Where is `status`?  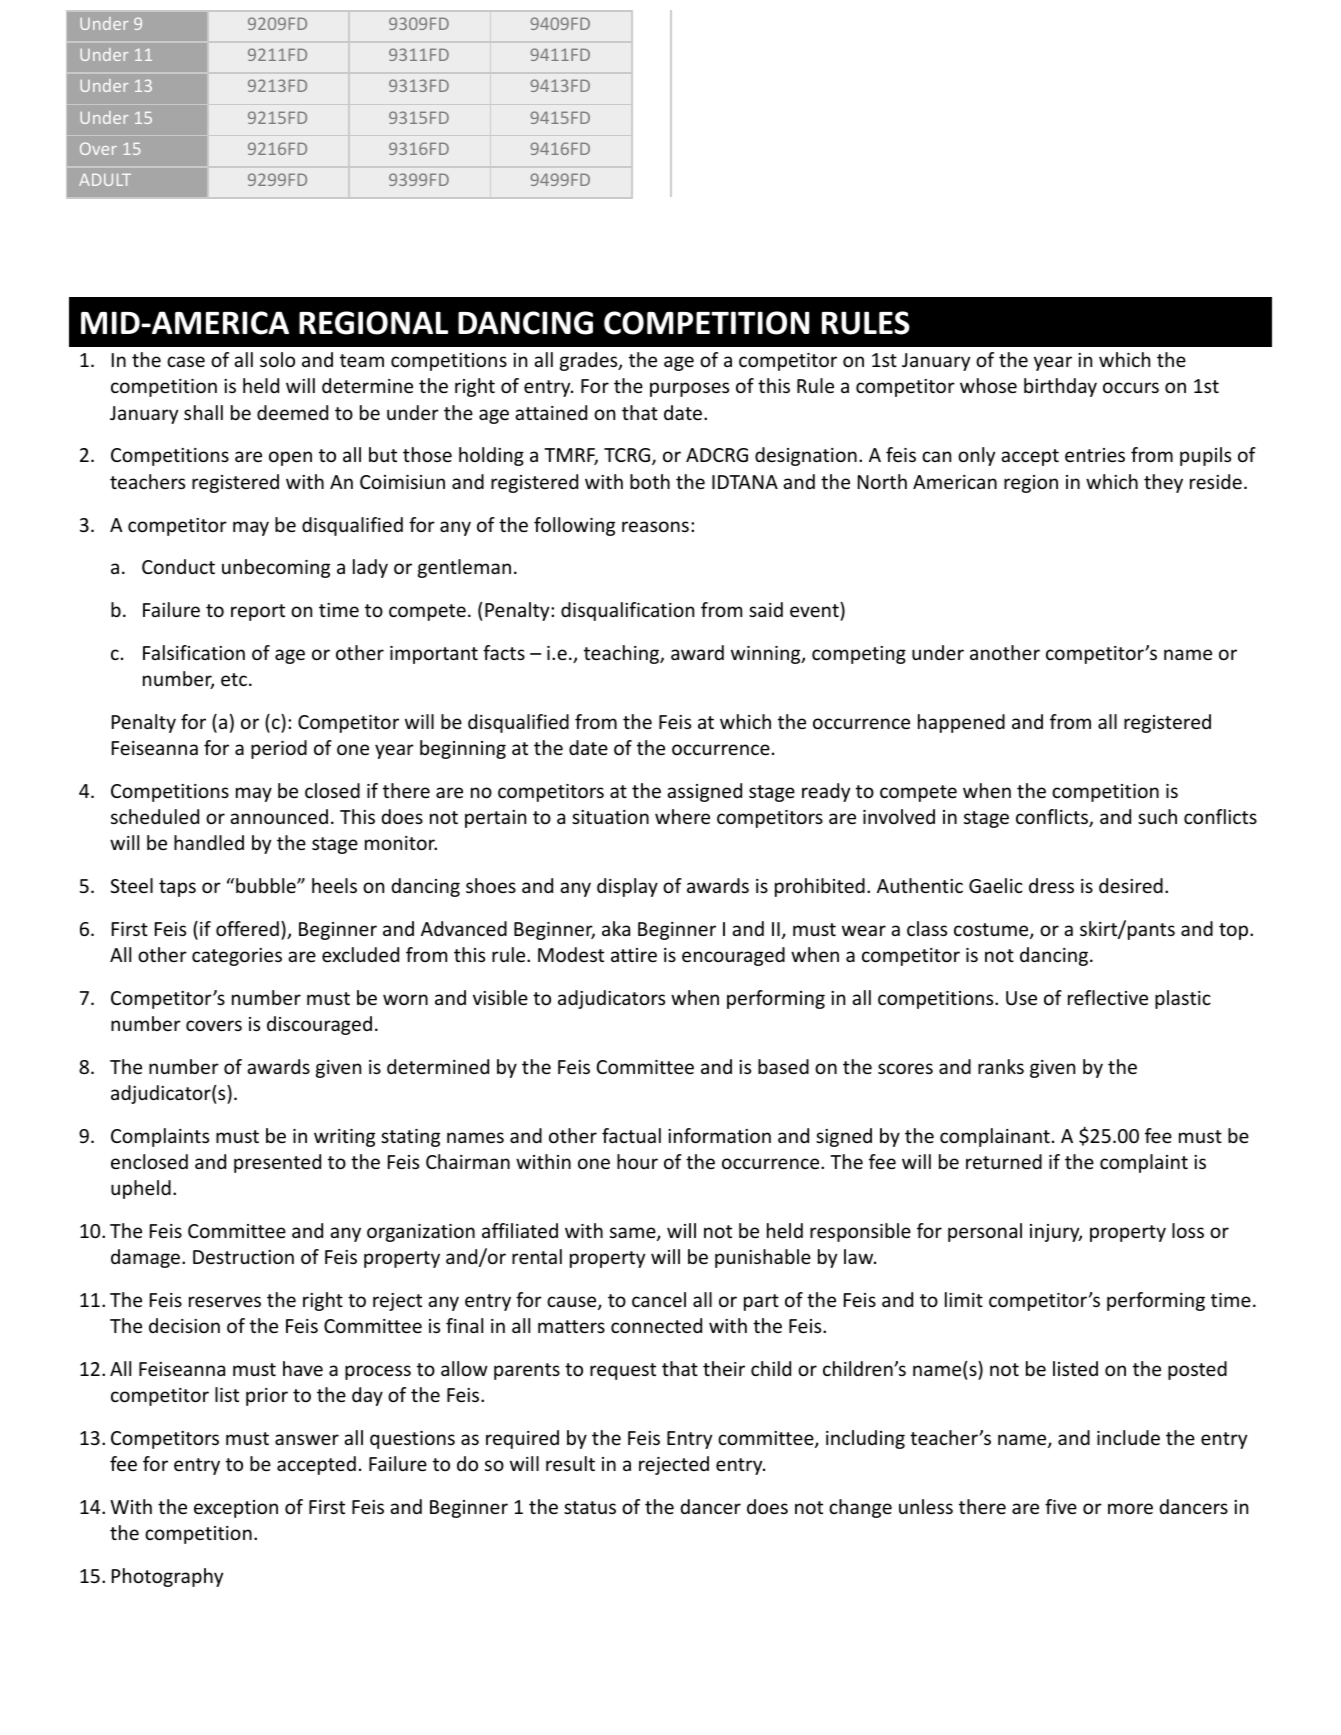 status is located at coordinates (590, 1507).
